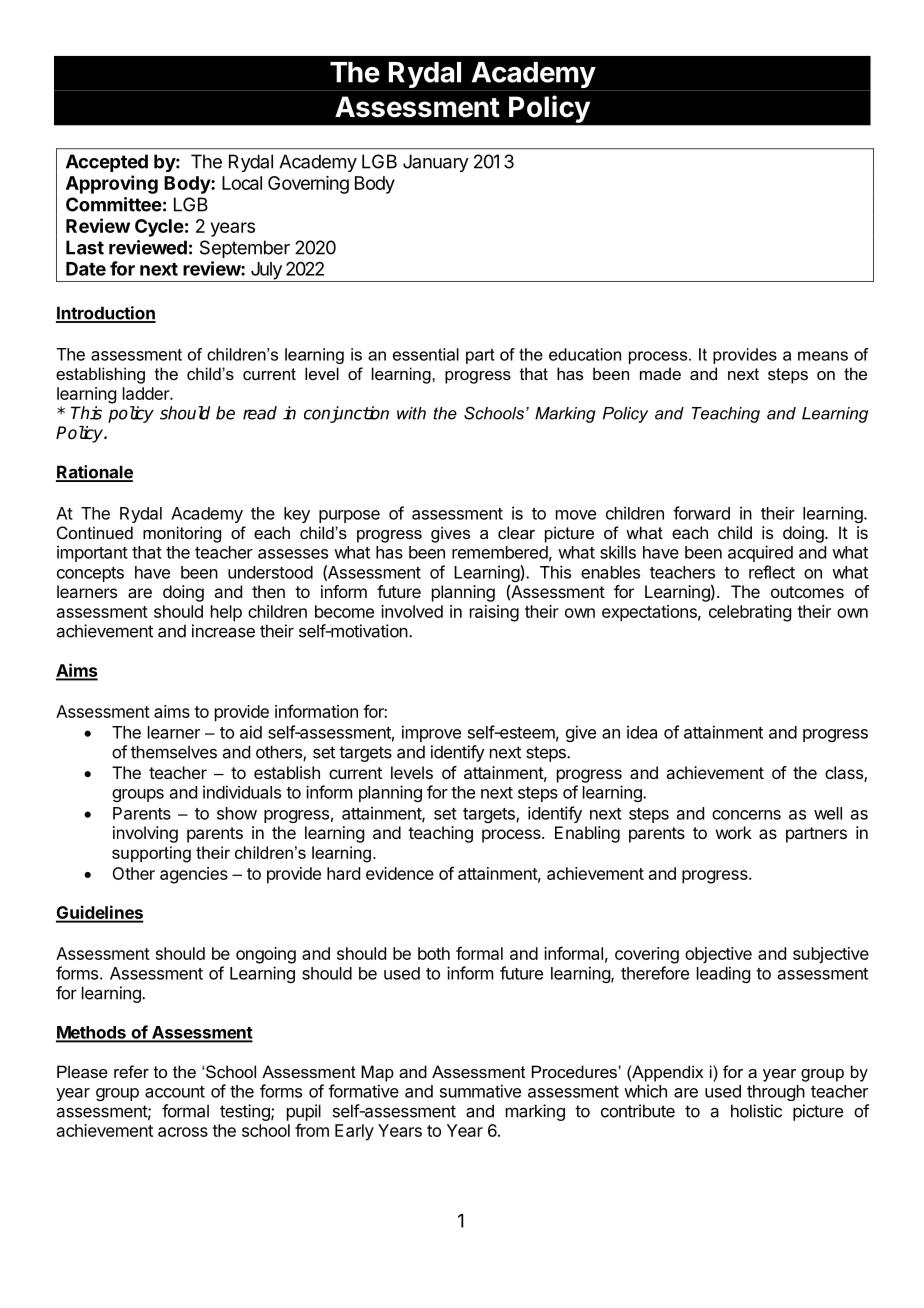  Describe the element at coordinates (516, 532) in the screenshot. I see `clear` at that location.
